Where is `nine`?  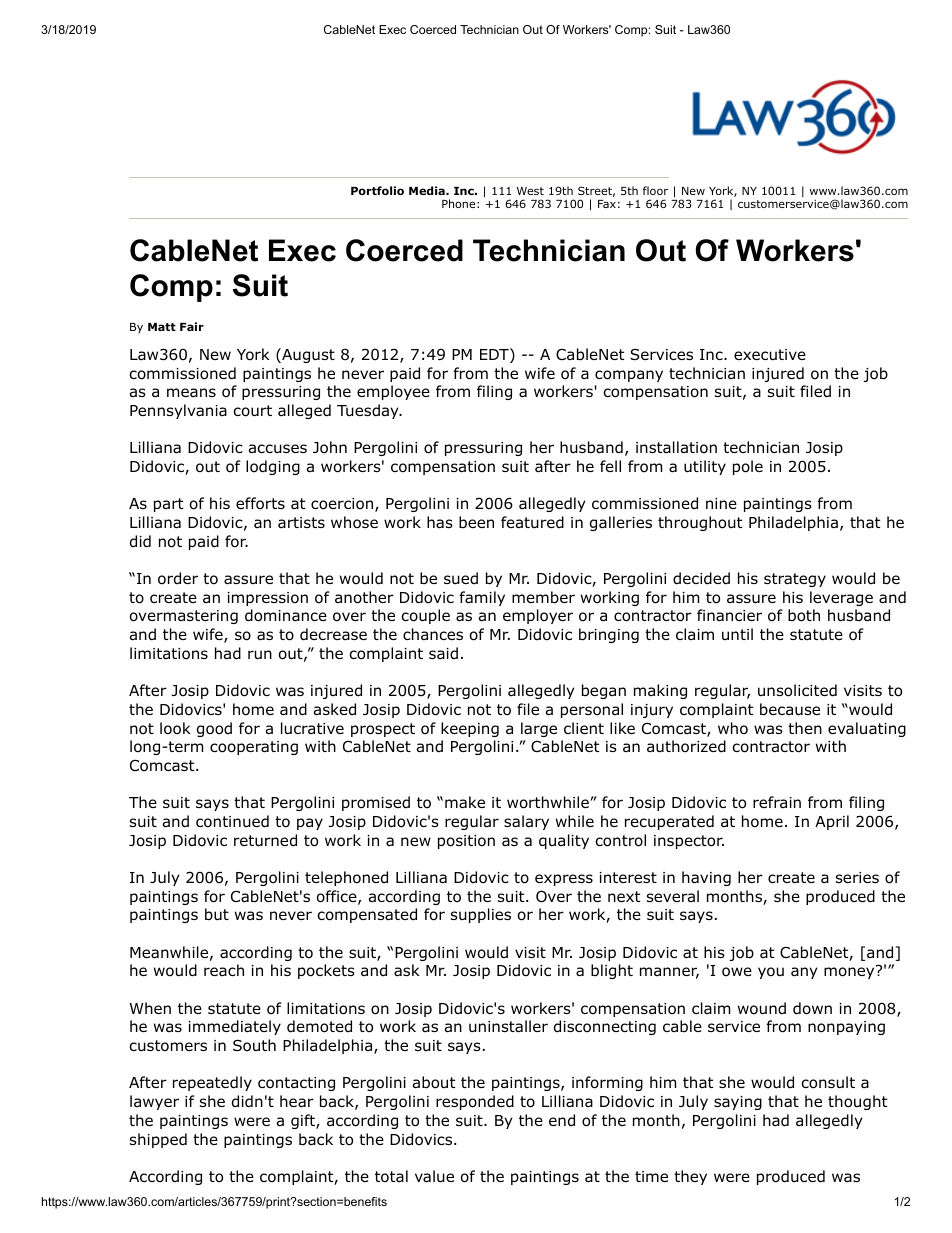
nine is located at coordinates (721, 503).
